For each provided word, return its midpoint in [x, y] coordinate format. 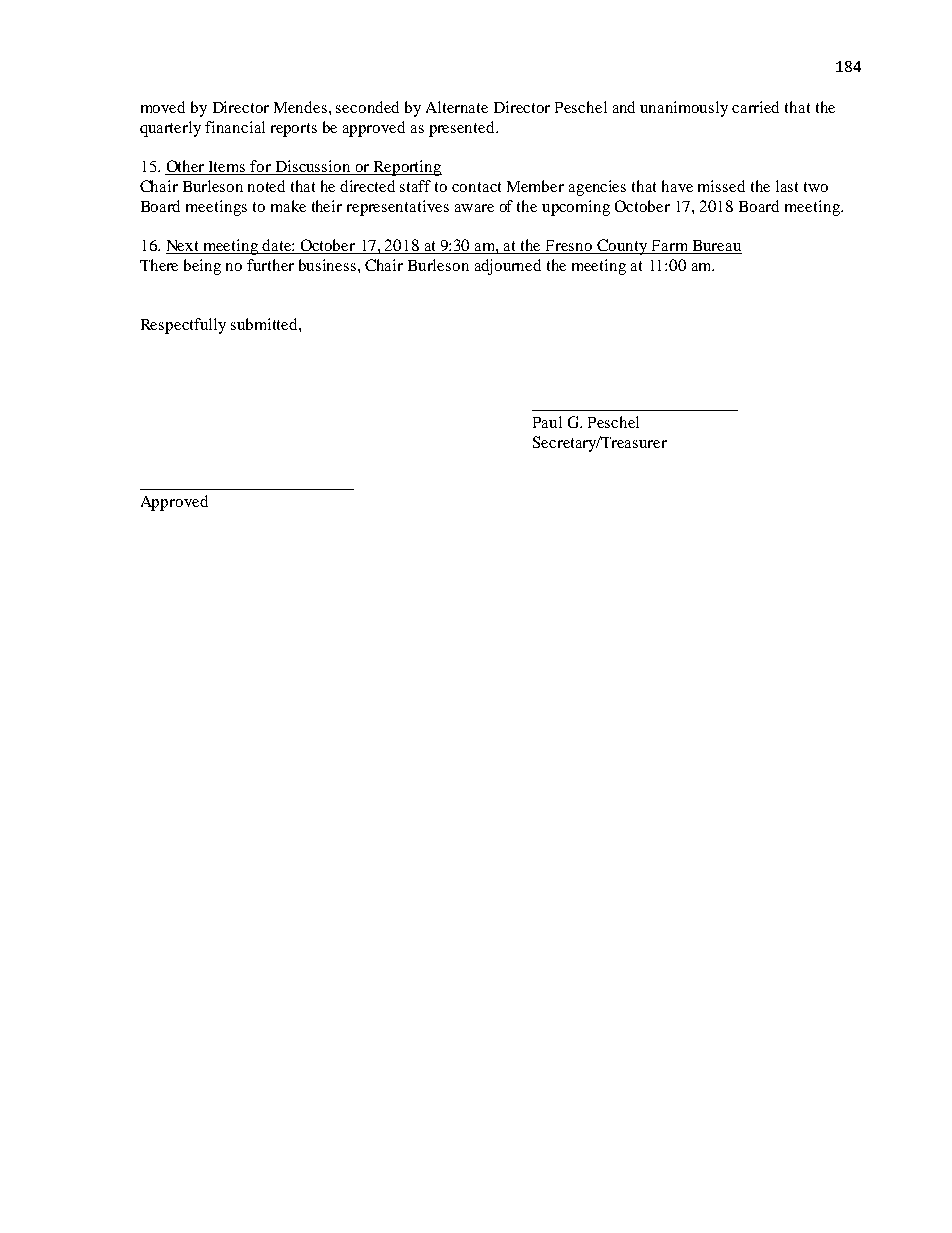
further [270, 265]
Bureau [716, 247]
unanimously [684, 109]
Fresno [569, 247]
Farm [670, 247]
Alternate [457, 107]
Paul [547, 422]
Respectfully [183, 326]
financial [235, 127]
